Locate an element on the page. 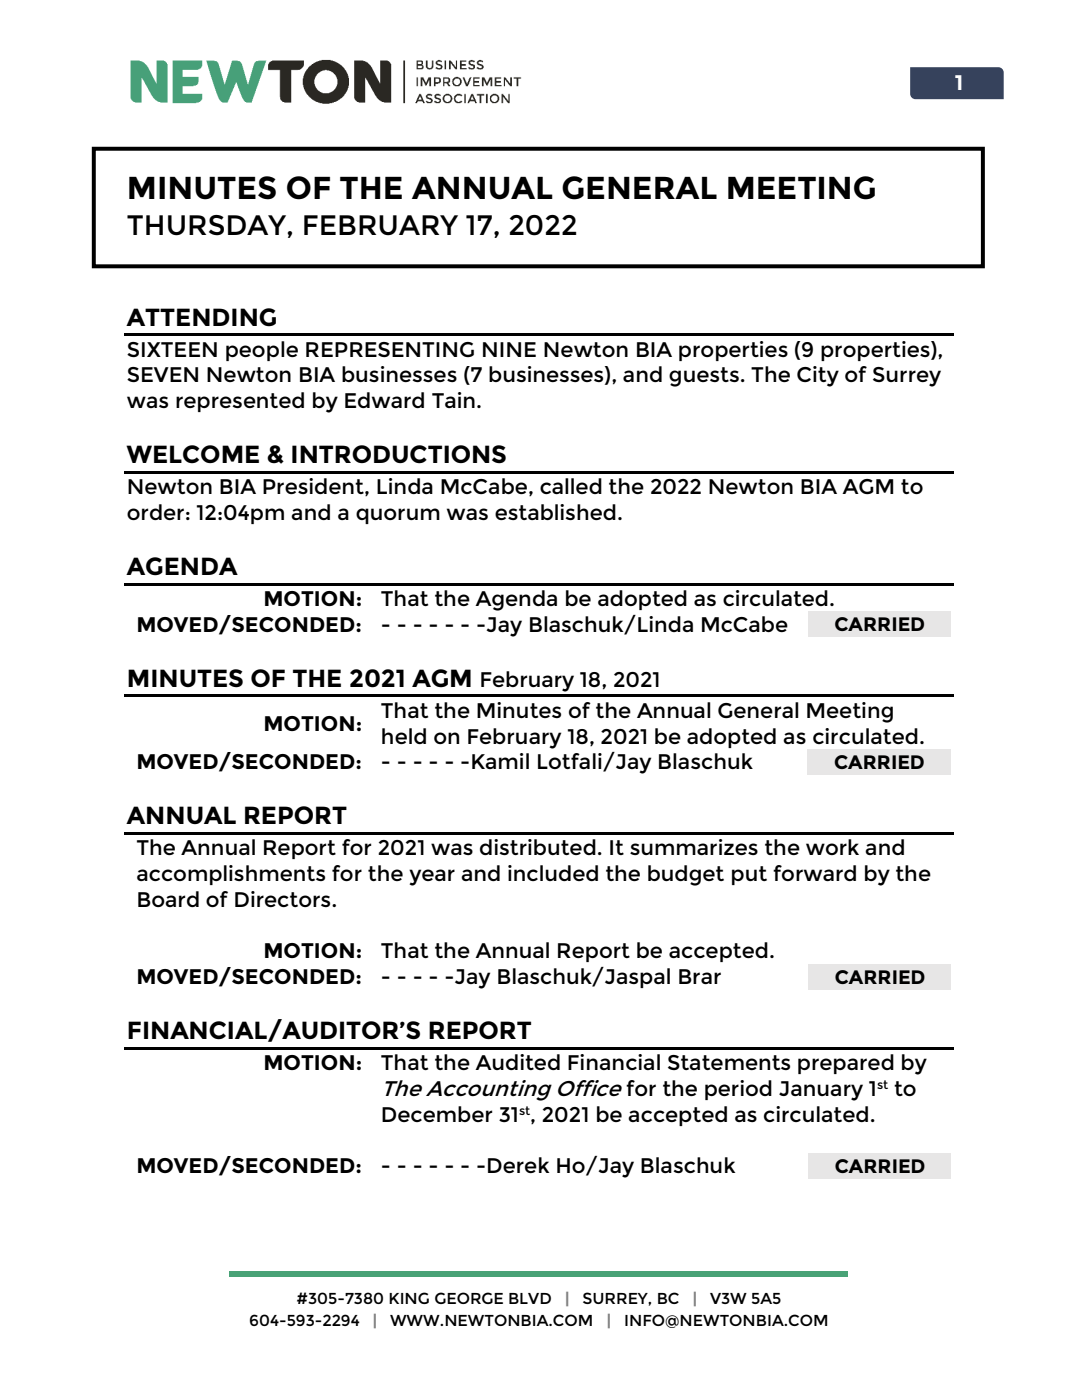 The height and width of the page is (1395, 1078). KING is located at coordinates (409, 1298).
